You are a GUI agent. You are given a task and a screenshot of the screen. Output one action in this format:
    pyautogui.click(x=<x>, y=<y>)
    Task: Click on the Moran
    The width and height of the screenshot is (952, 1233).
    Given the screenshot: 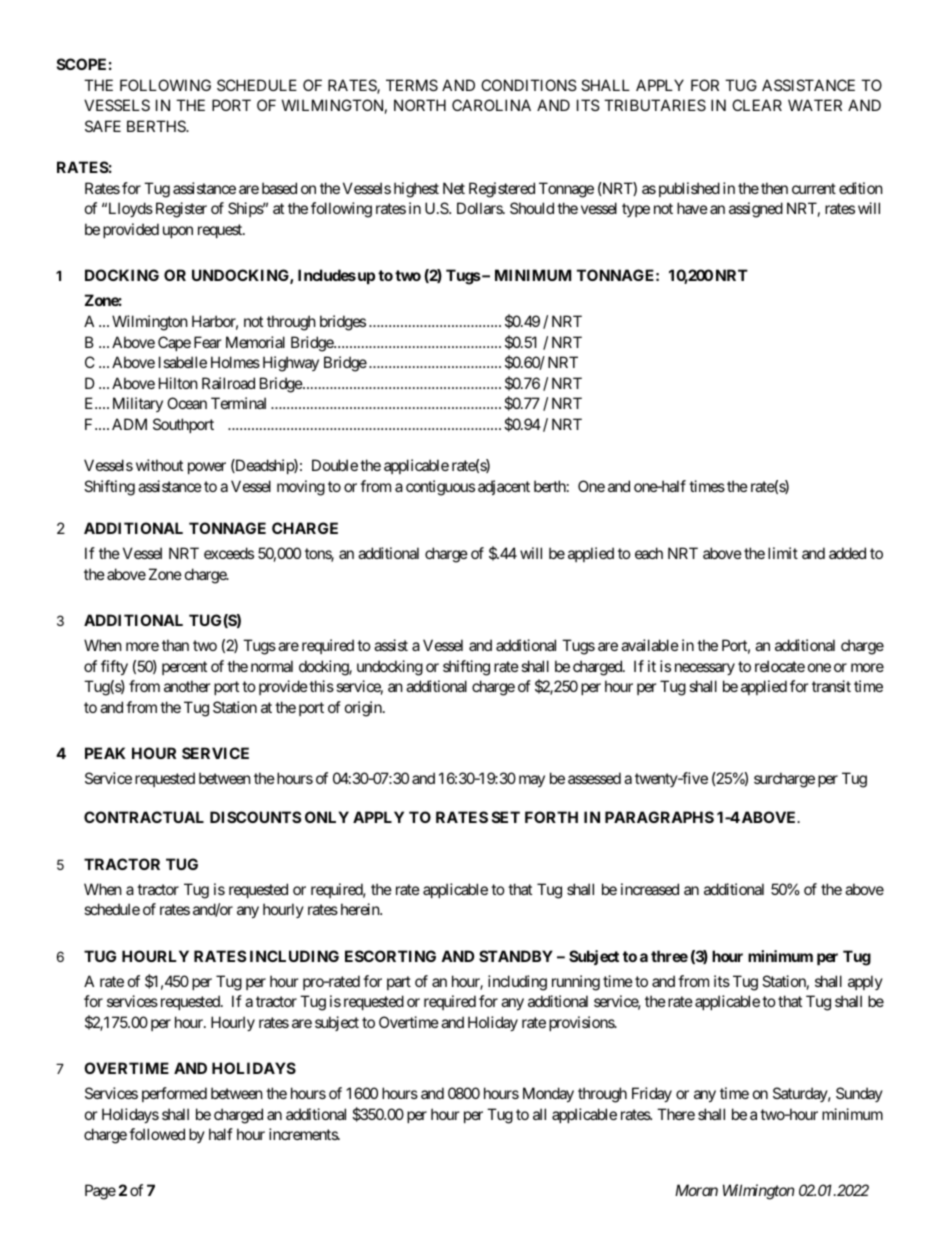 What is the action you would take?
    pyautogui.click(x=696, y=1190)
